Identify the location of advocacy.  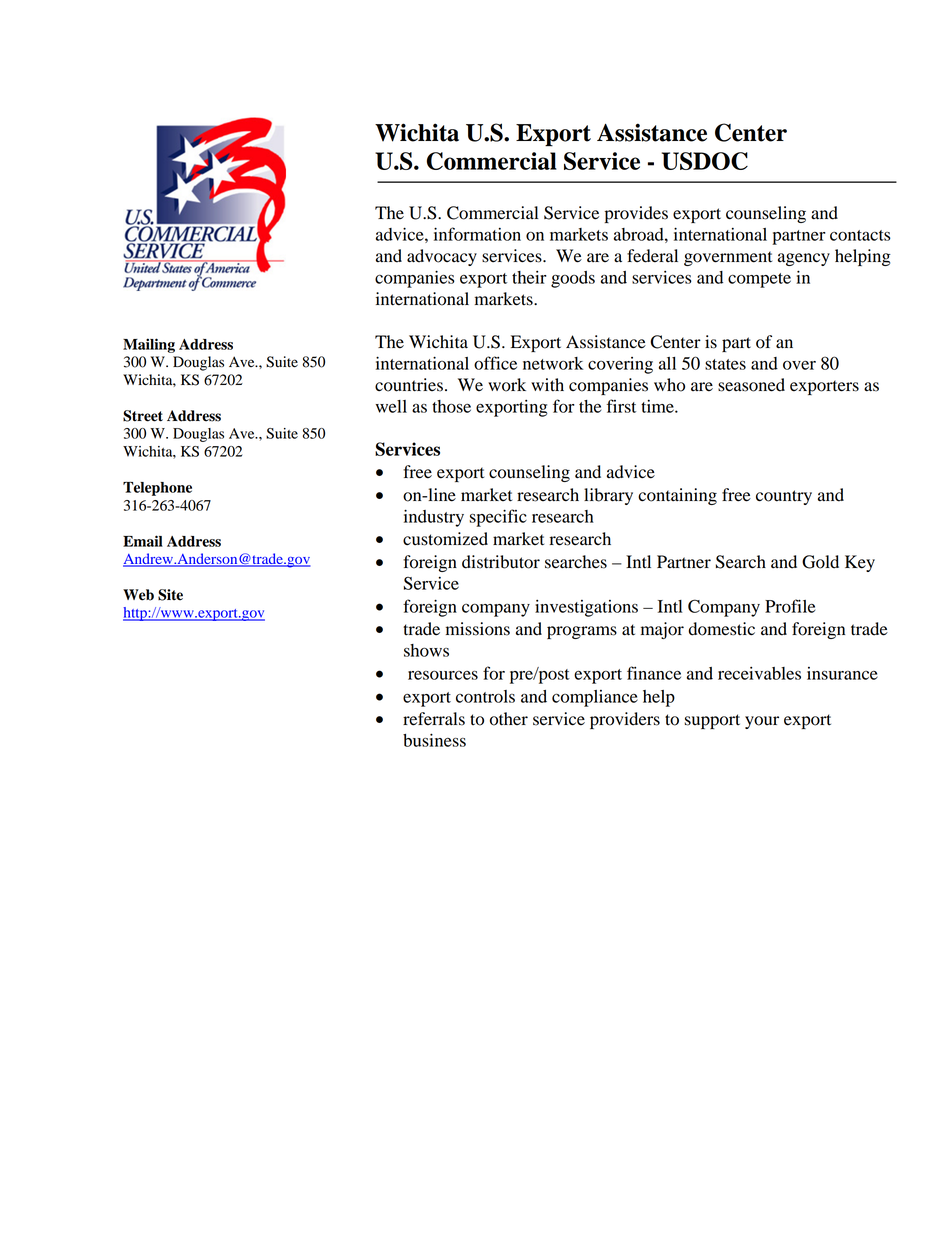
(442, 257).
